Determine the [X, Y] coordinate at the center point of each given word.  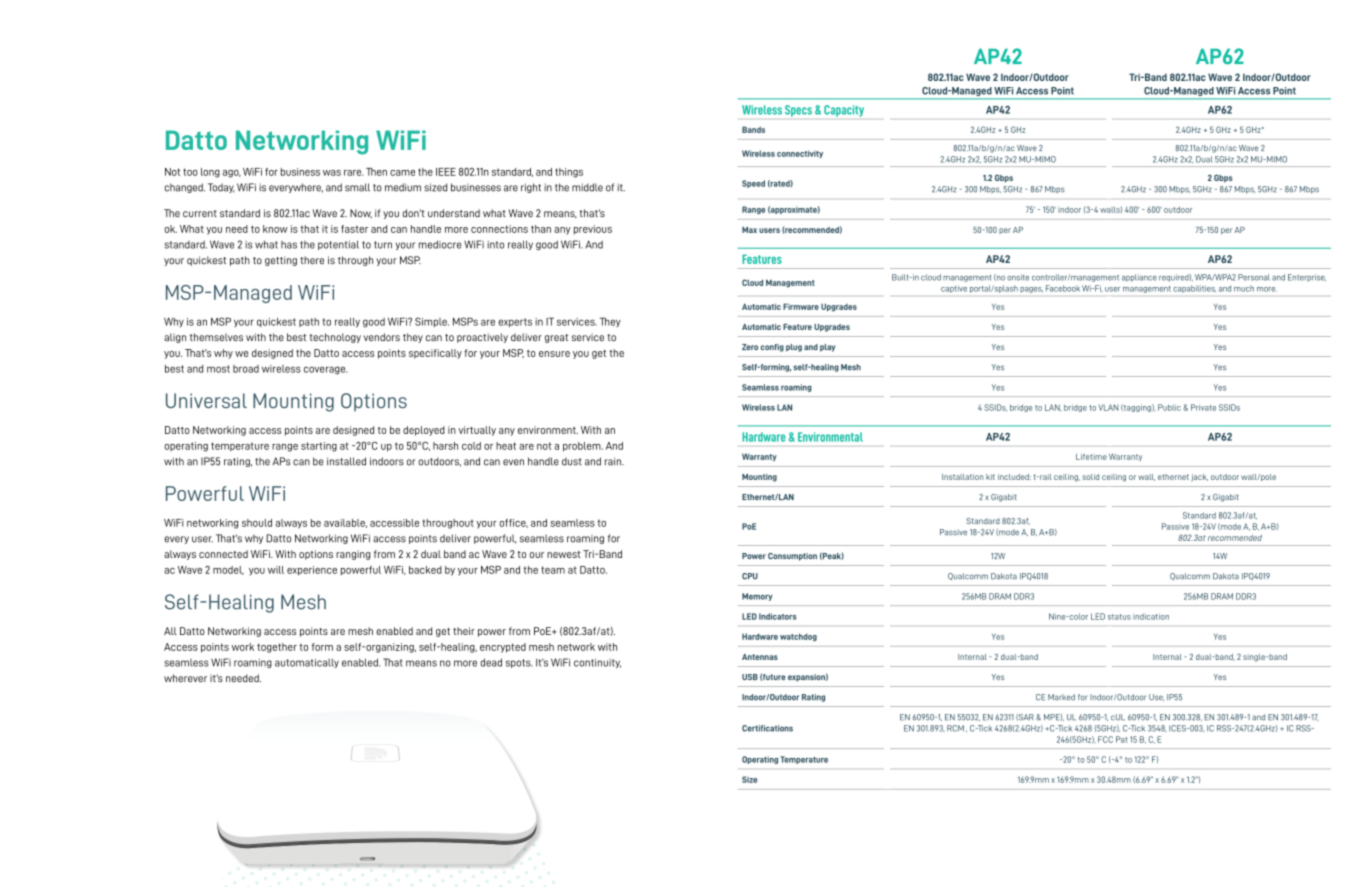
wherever [185, 678]
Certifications [767, 728]
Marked [1061, 697]
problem [583, 447]
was [332, 173]
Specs [798, 111]
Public [1169, 407]
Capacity [844, 111]
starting [319, 447]
